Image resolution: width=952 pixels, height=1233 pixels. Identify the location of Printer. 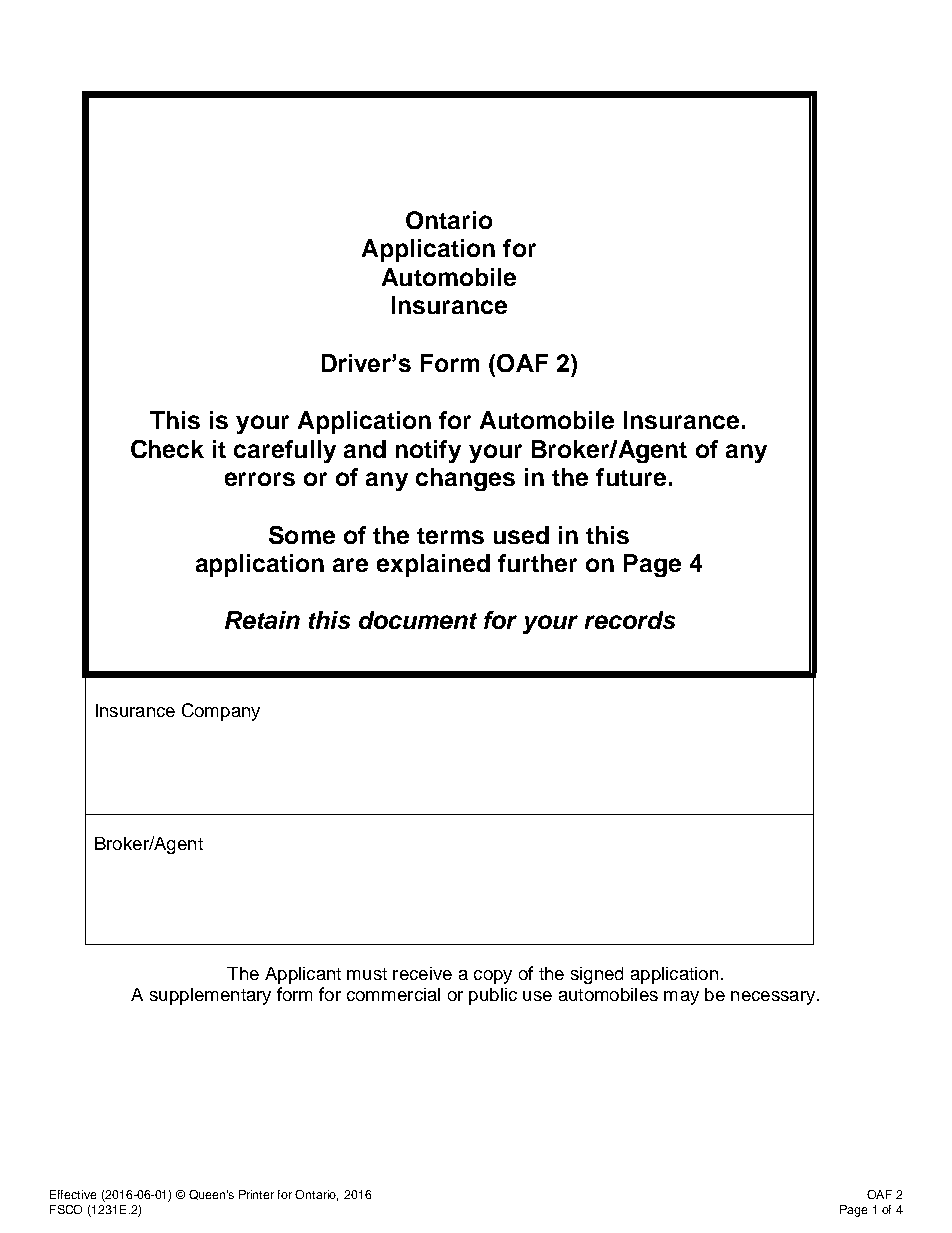
(256, 1194).
